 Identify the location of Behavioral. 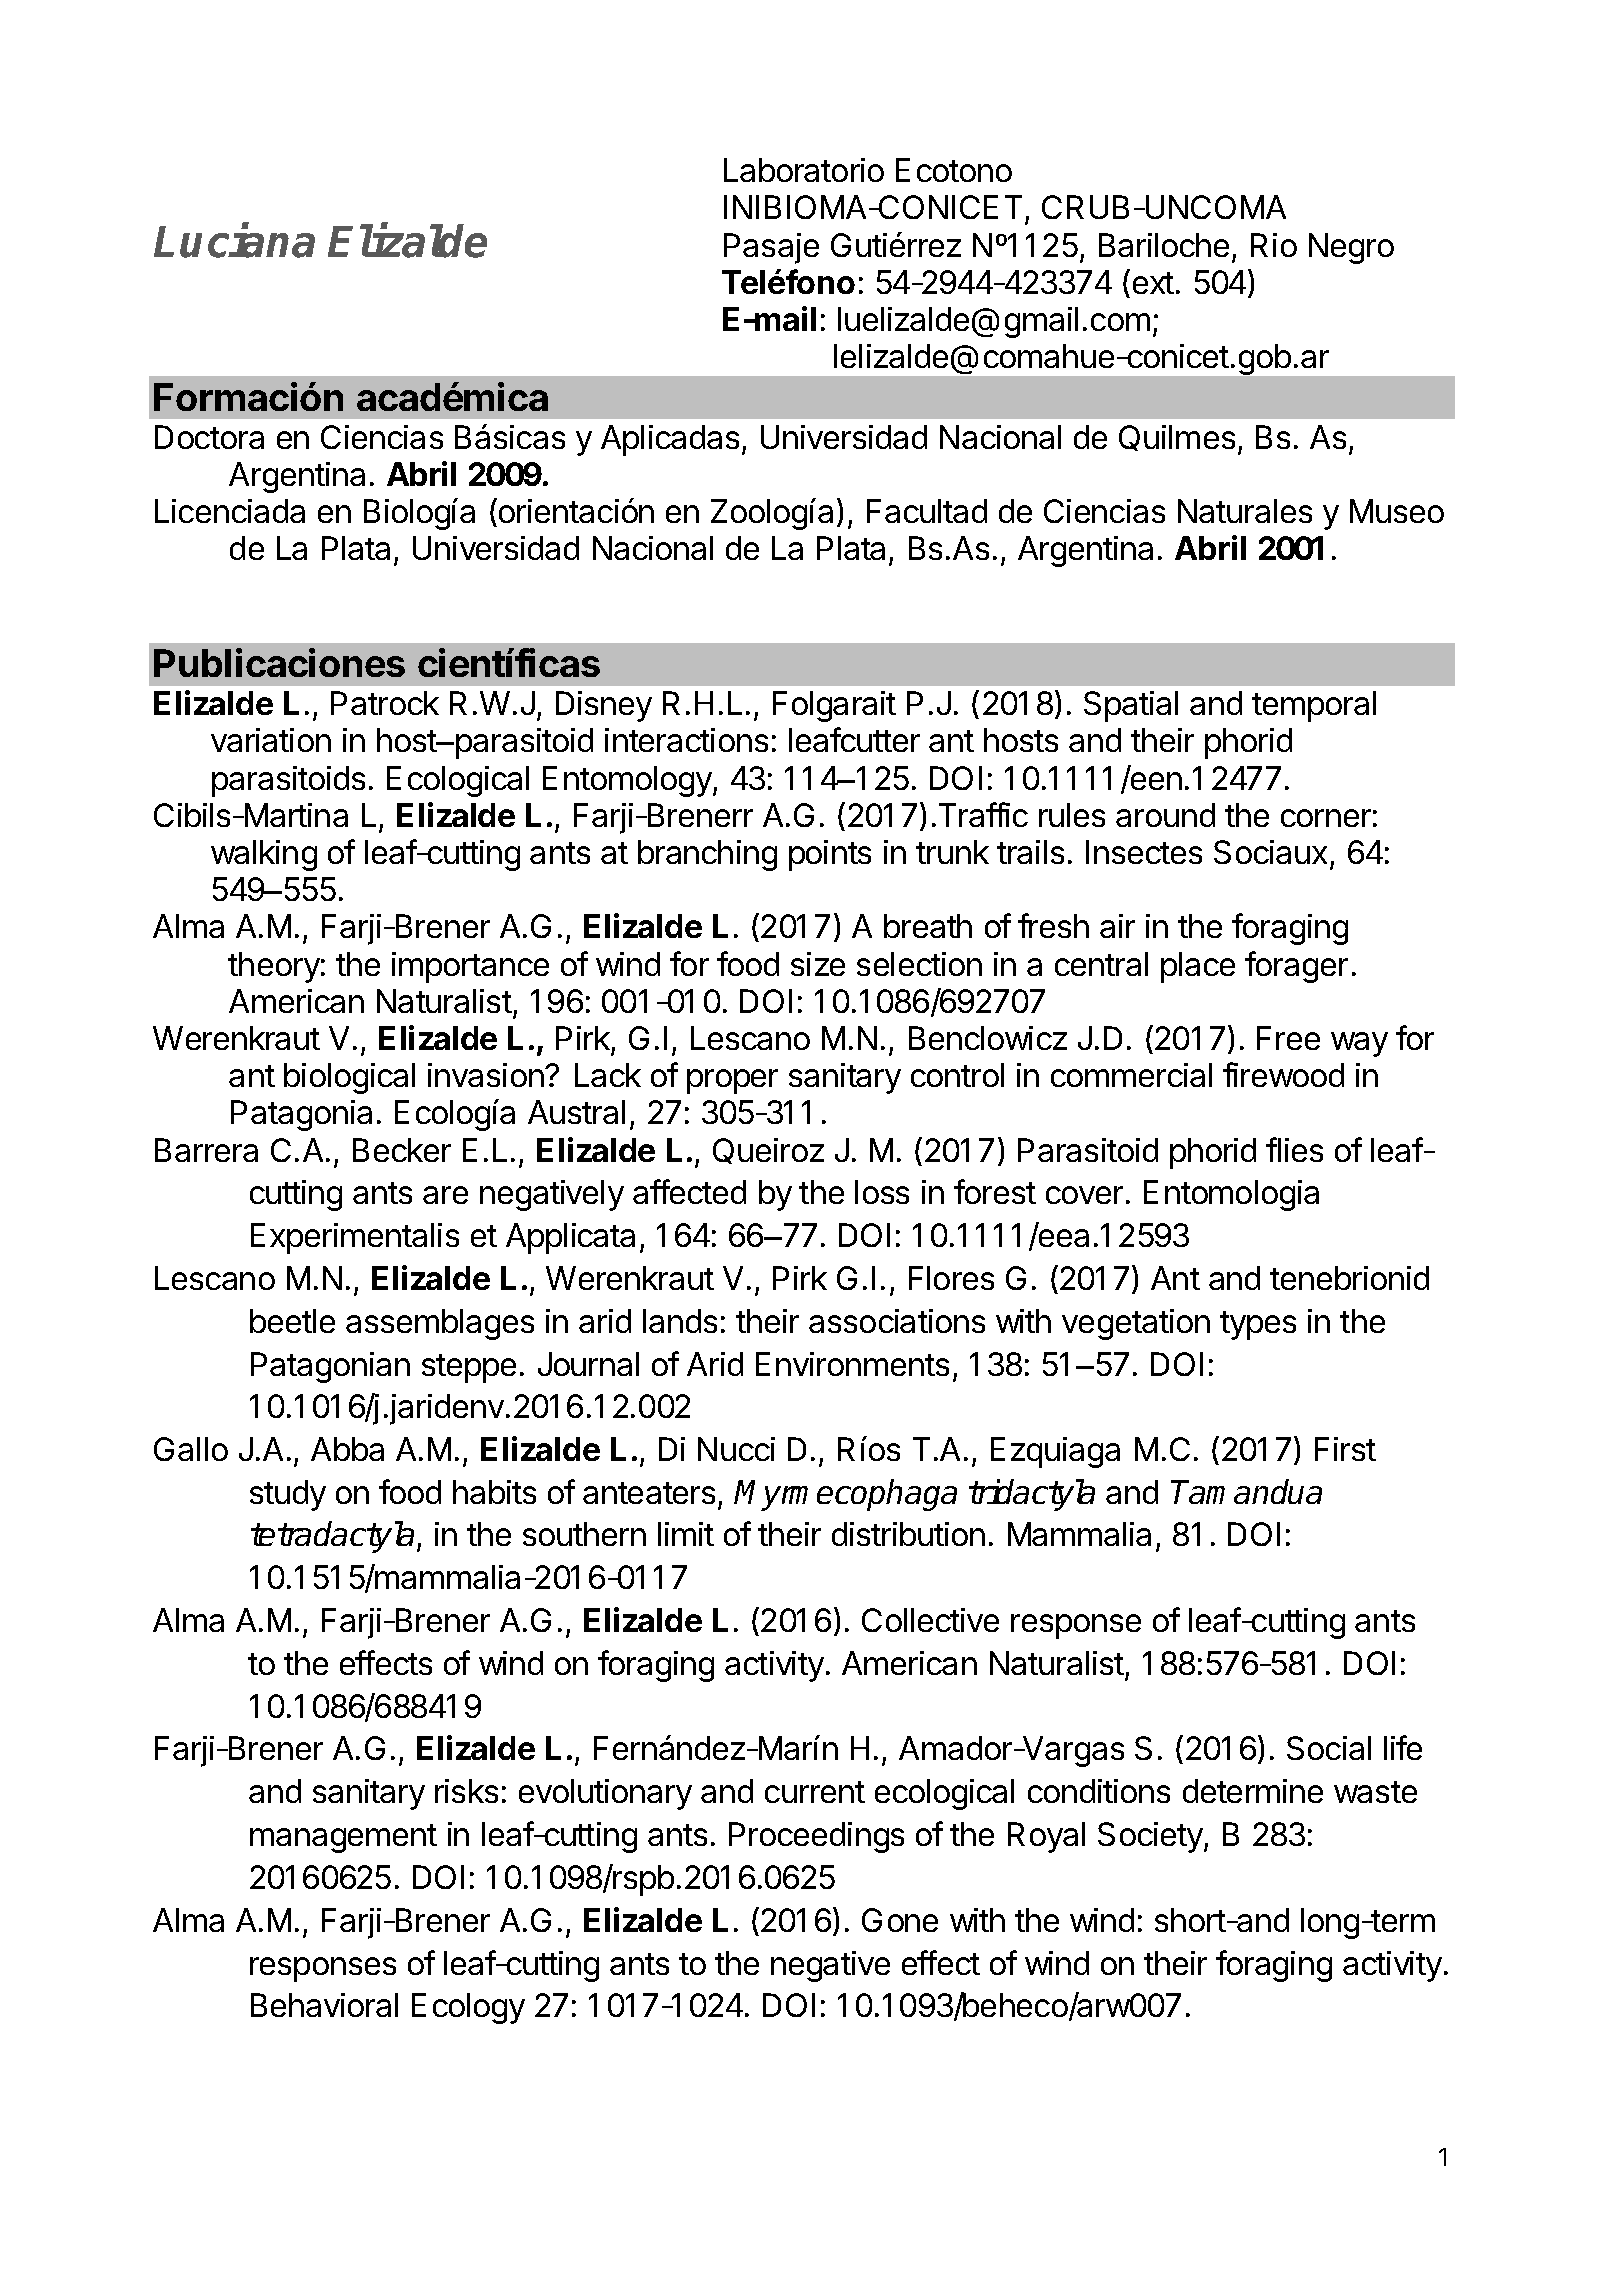
(324, 2005).
